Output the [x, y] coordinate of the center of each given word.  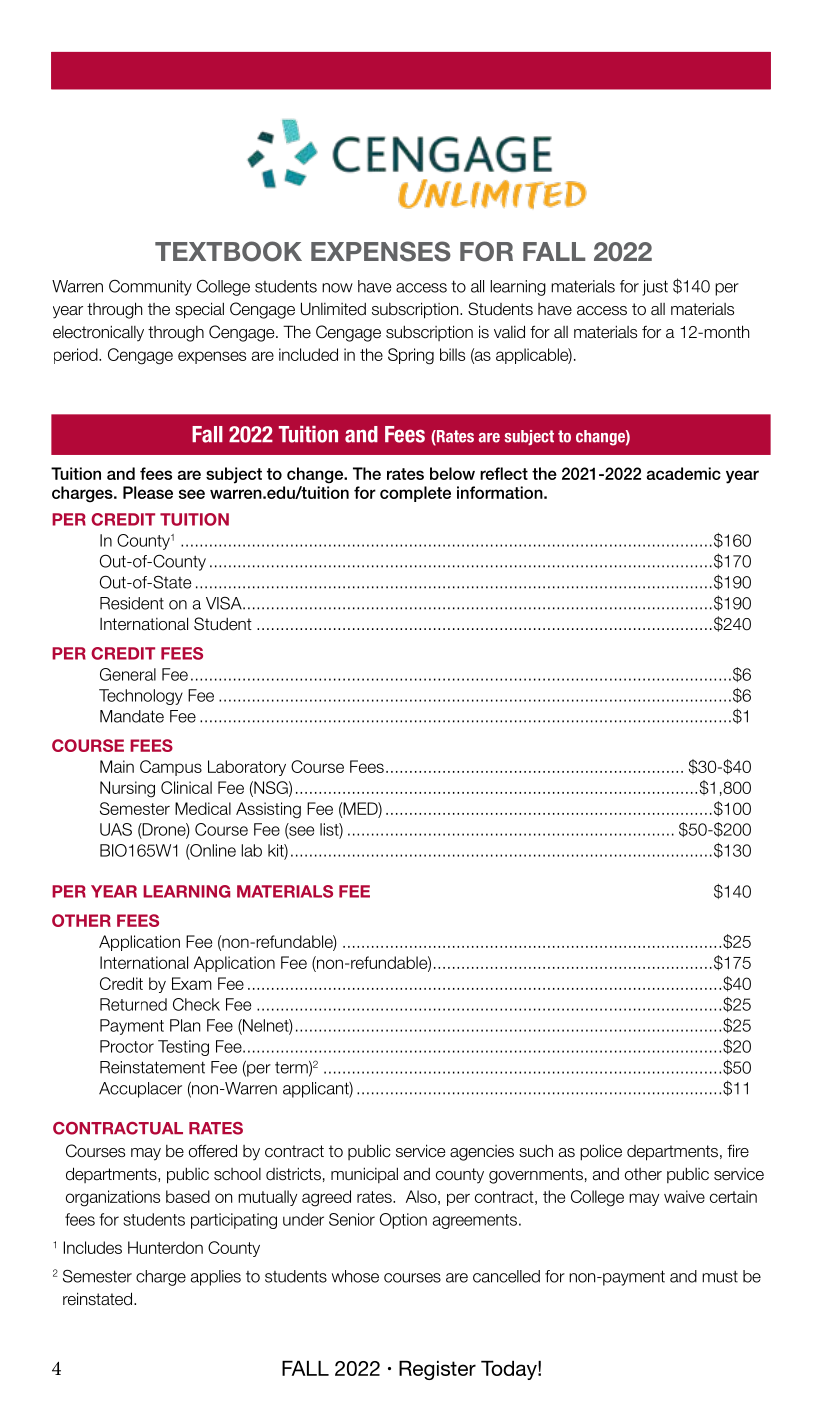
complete [415, 494]
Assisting [268, 810]
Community [150, 288]
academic [684, 473]
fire [738, 1151]
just [655, 288]
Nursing [127, 789]
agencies [482, 1153]
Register [437, 1370]
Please [148, 492]
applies [216, 1278]
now [337, 288]
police [601, 1152]
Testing [183, 1048]
